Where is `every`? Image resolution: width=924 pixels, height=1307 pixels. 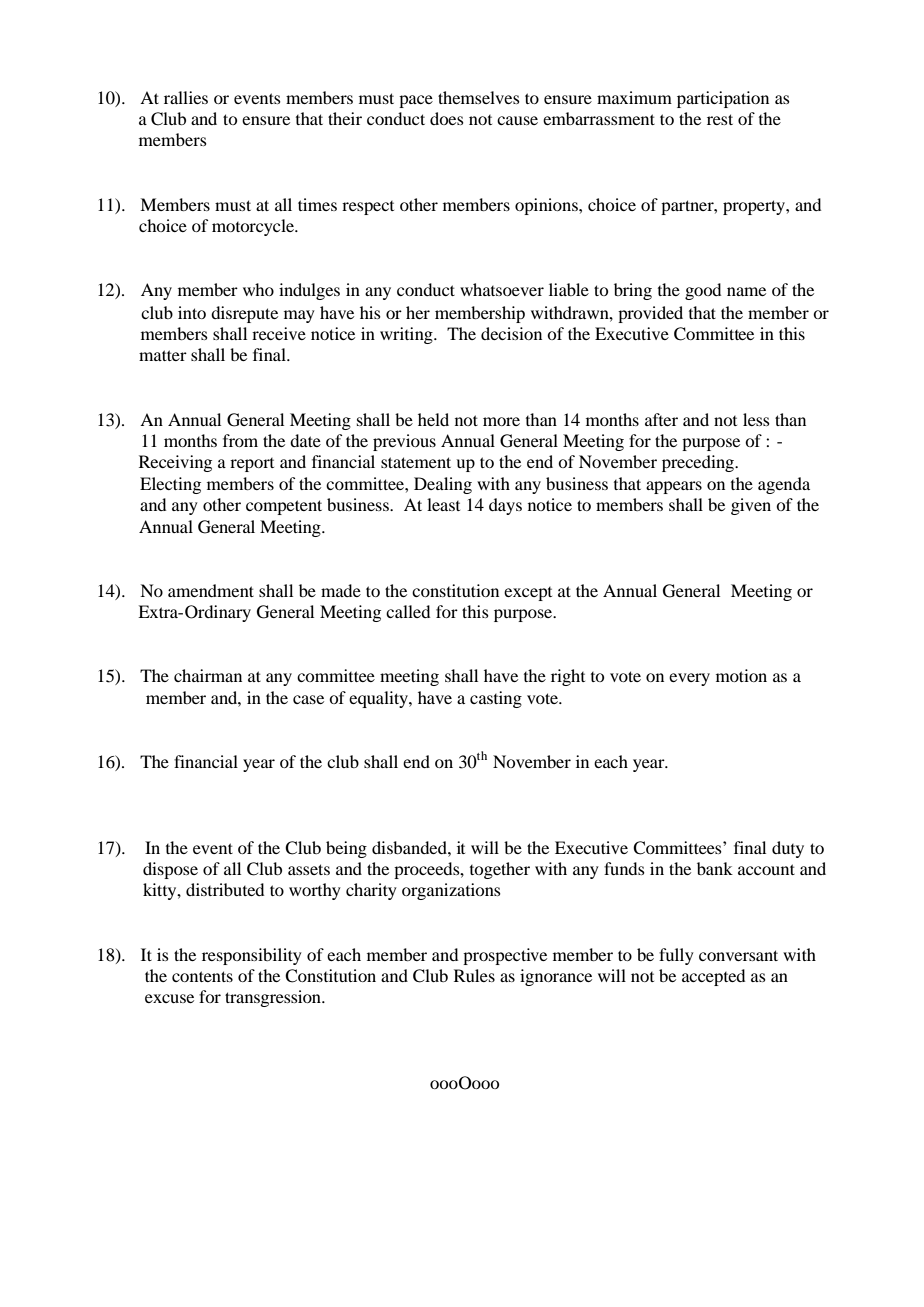
every is located at coordinates (689, 679).
